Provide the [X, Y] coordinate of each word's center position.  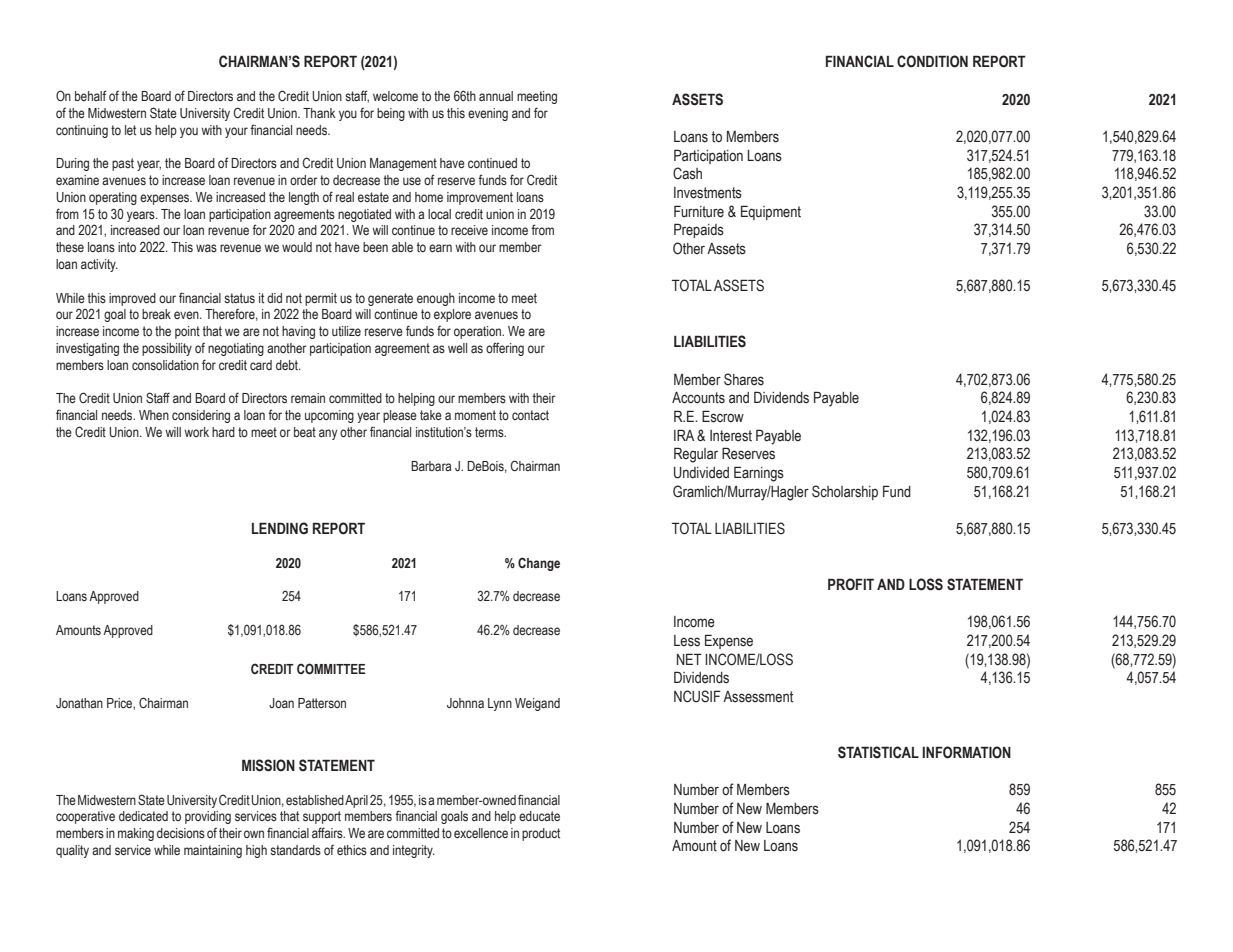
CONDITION [932, 61]
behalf [91, 95]
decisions [181, 833]
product [541, 834]
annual [496, 96]
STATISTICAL [878, 752]
